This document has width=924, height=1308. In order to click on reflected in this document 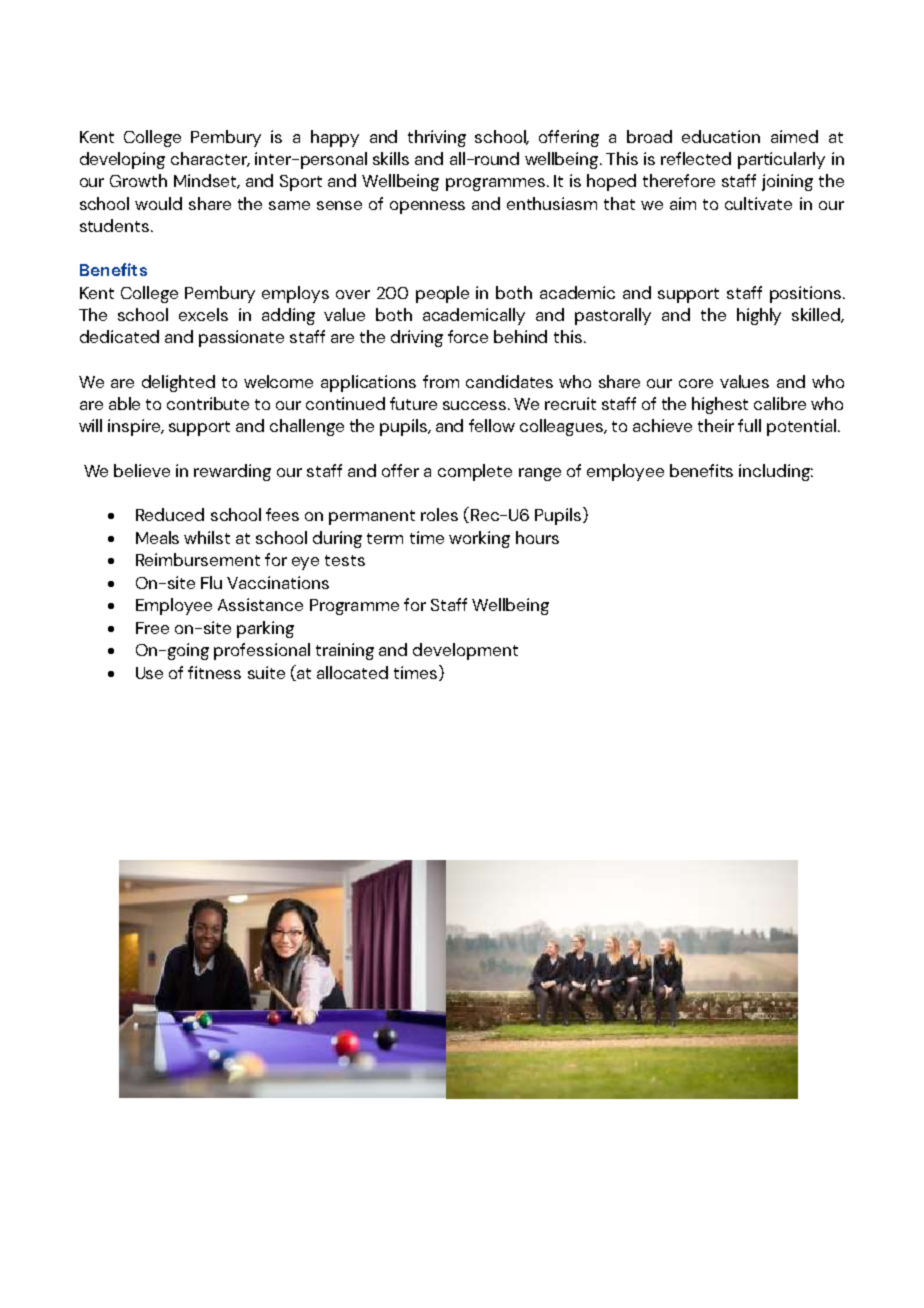, I will do `click(696, 158)`.
